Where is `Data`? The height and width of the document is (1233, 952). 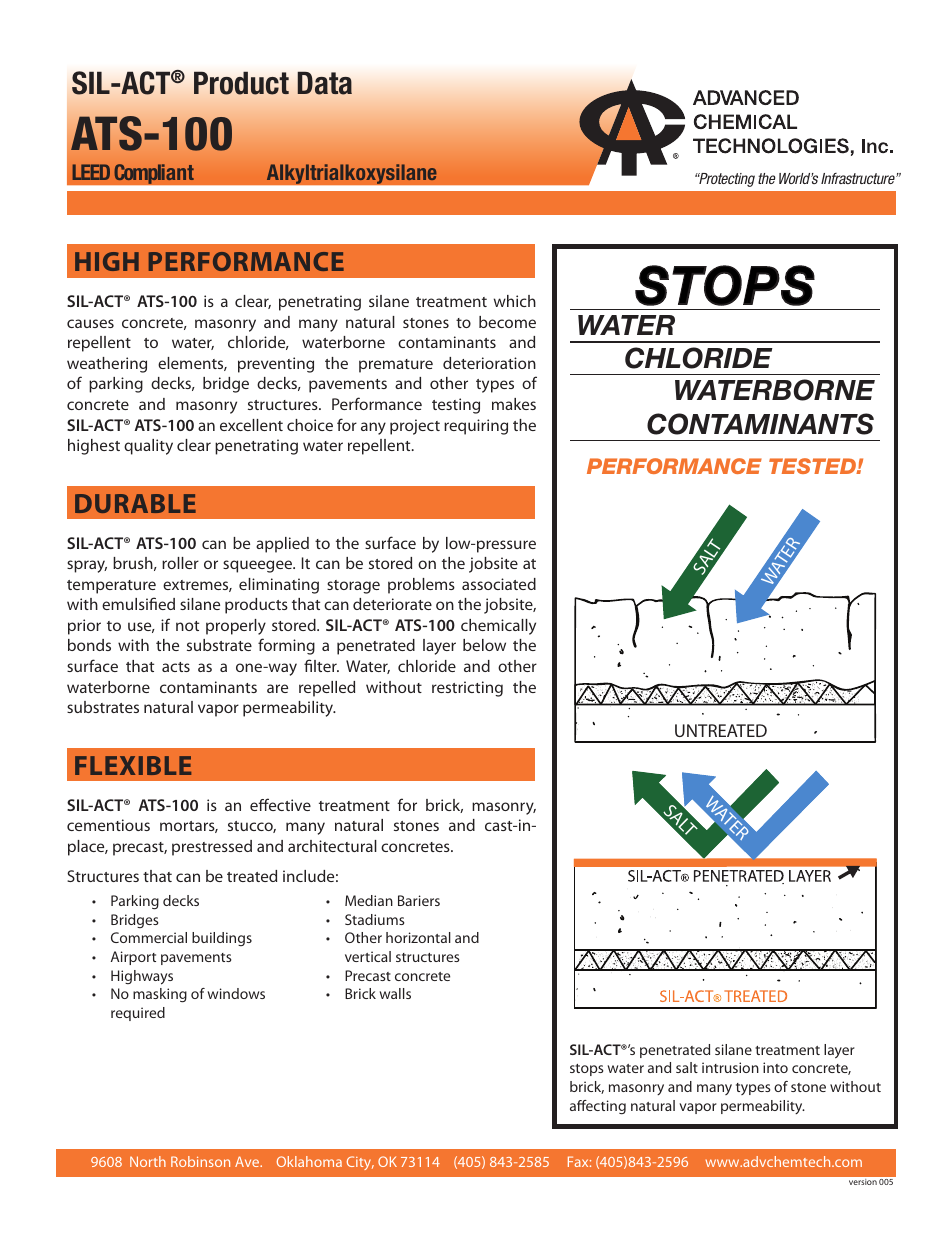
Data is located at coordinates (324, 83).
